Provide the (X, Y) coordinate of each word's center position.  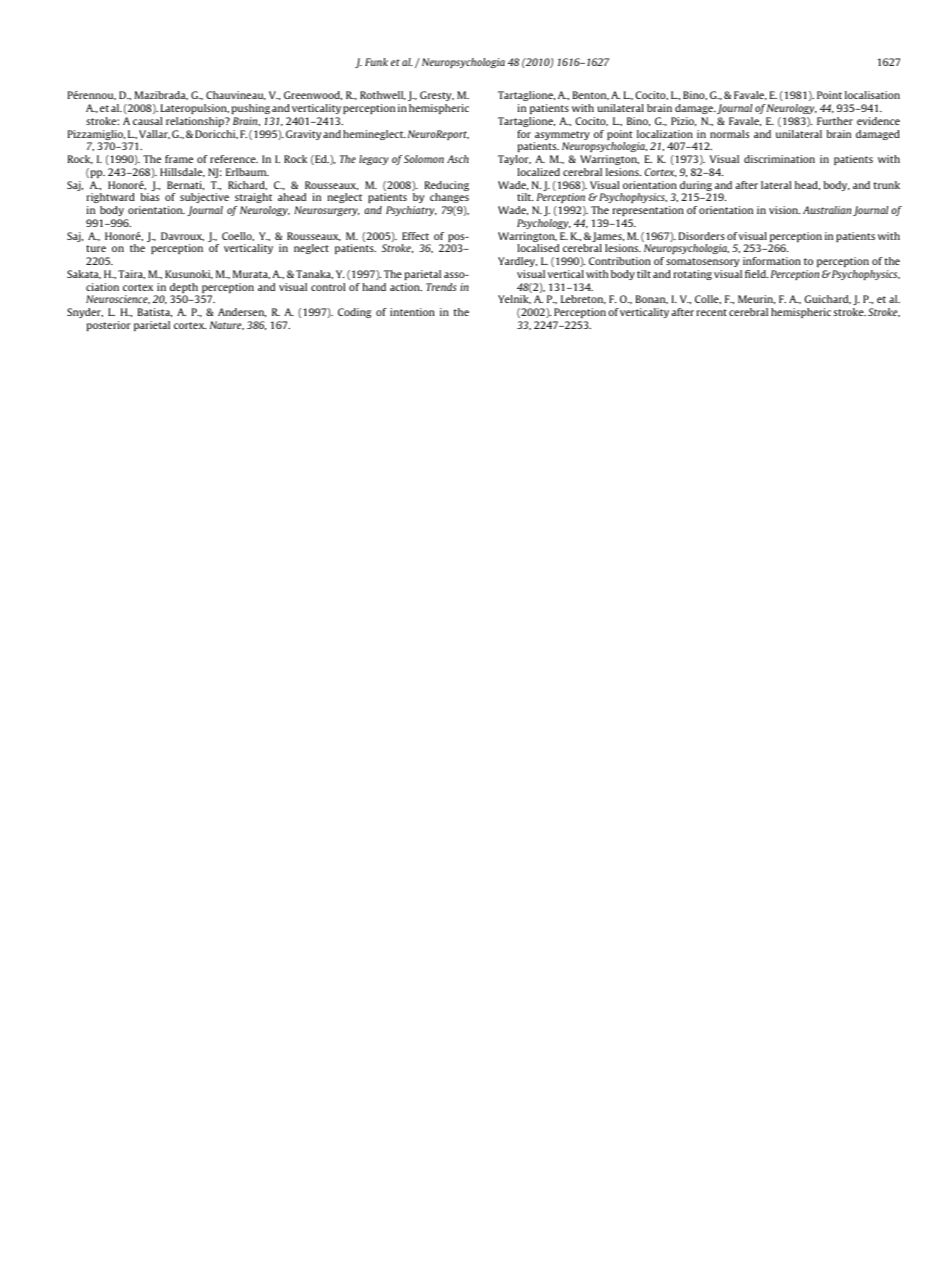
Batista (155, 312)
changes (449, 198)
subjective (204, 198)
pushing (251, 109)
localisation (872, 95)
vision (784, 210)
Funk (376, 62)
